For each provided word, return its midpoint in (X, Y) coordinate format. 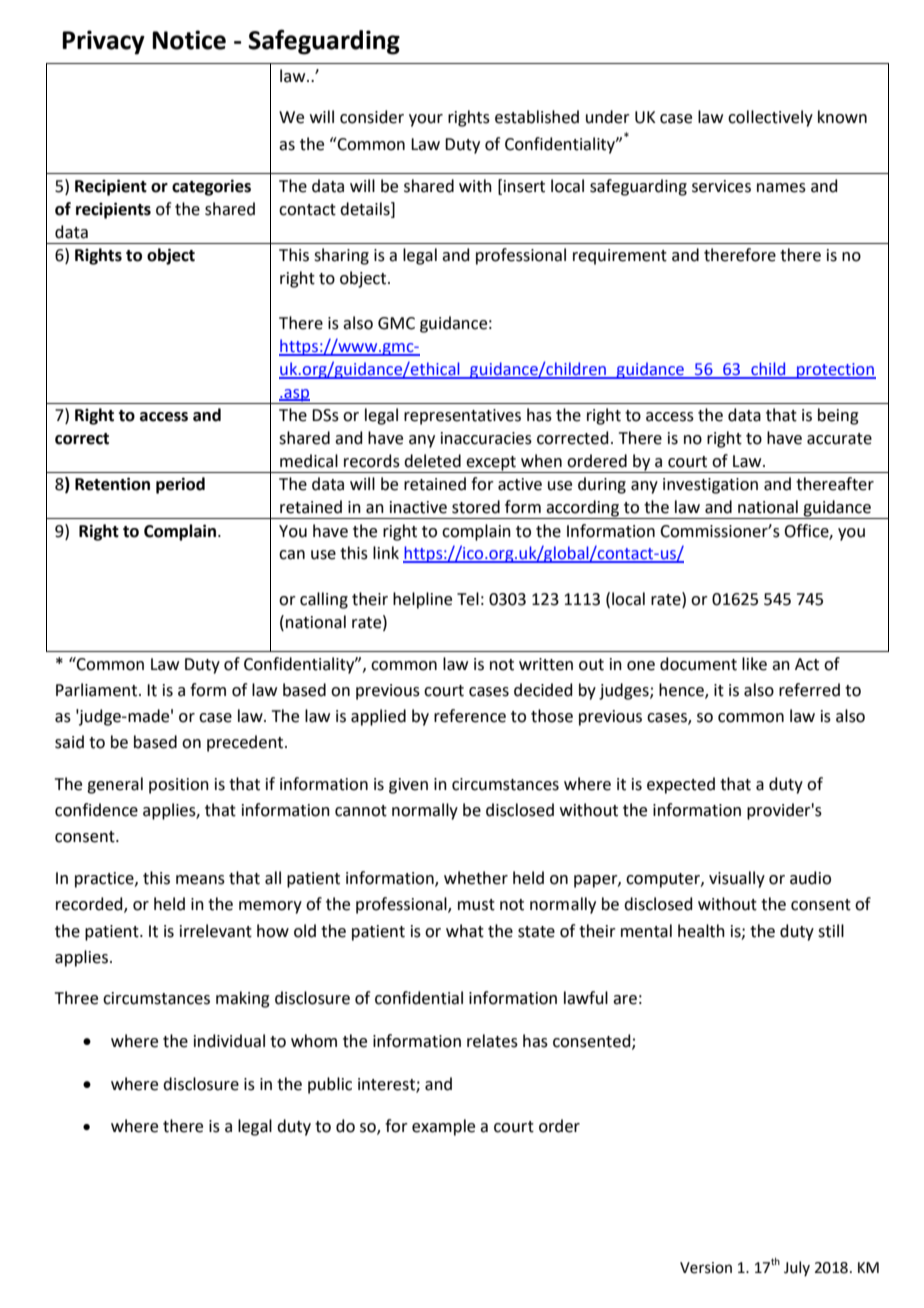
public (330, 1085)
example (443, 1127)
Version (706, 1268)
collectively (770, 118)
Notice (189, 40)
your (426, 120)
